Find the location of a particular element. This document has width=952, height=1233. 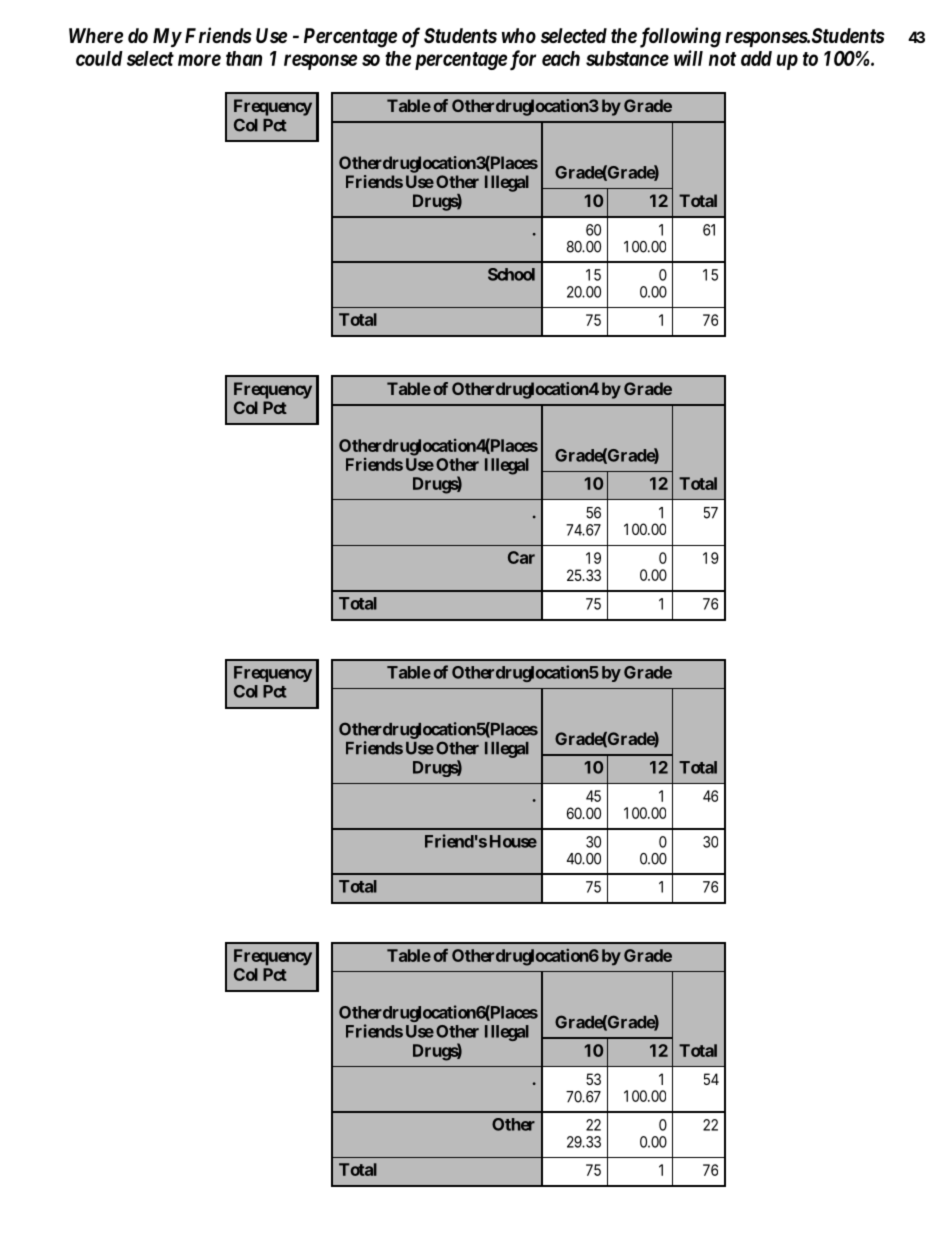

for is located at coordinates (523, 60).
